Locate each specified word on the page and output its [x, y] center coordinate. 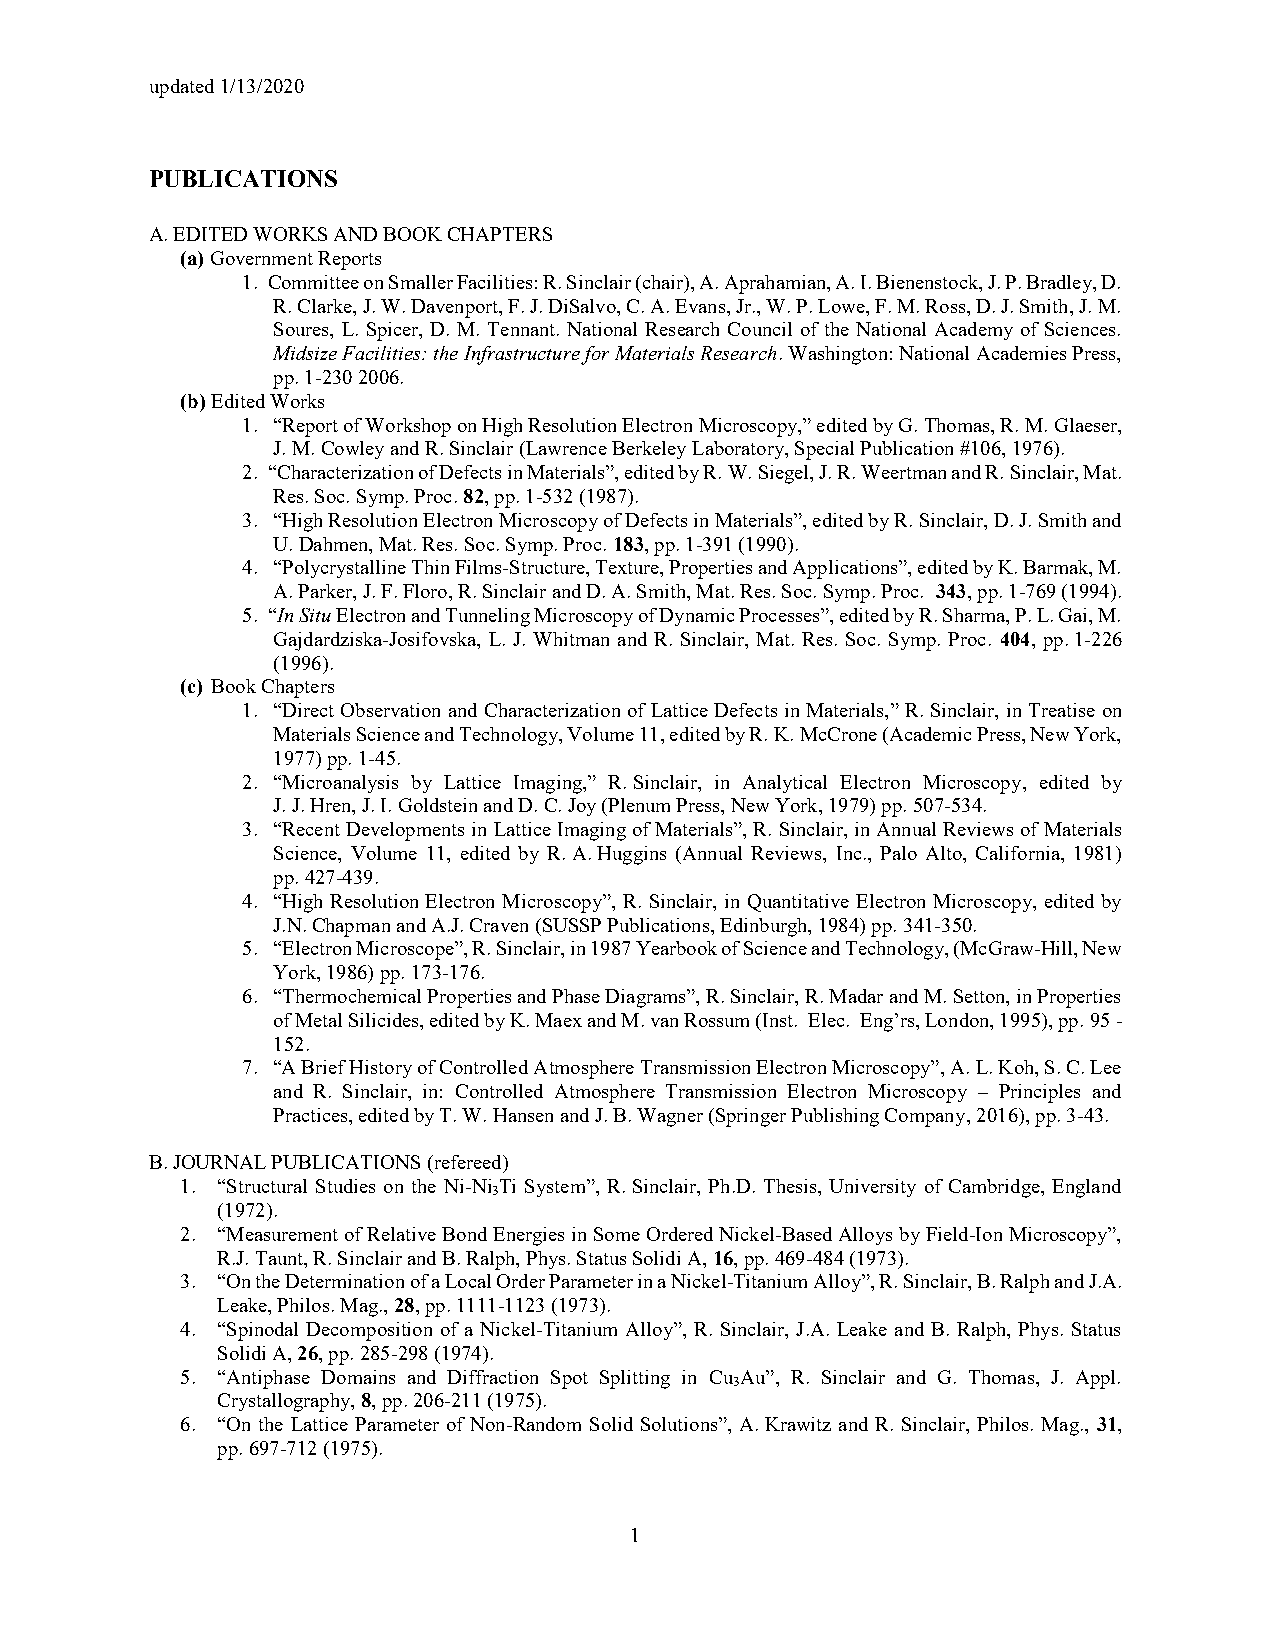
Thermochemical [350, 996]
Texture [628, 567]
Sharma [975, 616]
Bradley [1060, 284]
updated [182, 88]
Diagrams [646, 998]
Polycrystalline [343, 569]
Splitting [635, 1379]
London [958, 1020]
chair [663, 283]
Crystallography [285, 1402]
